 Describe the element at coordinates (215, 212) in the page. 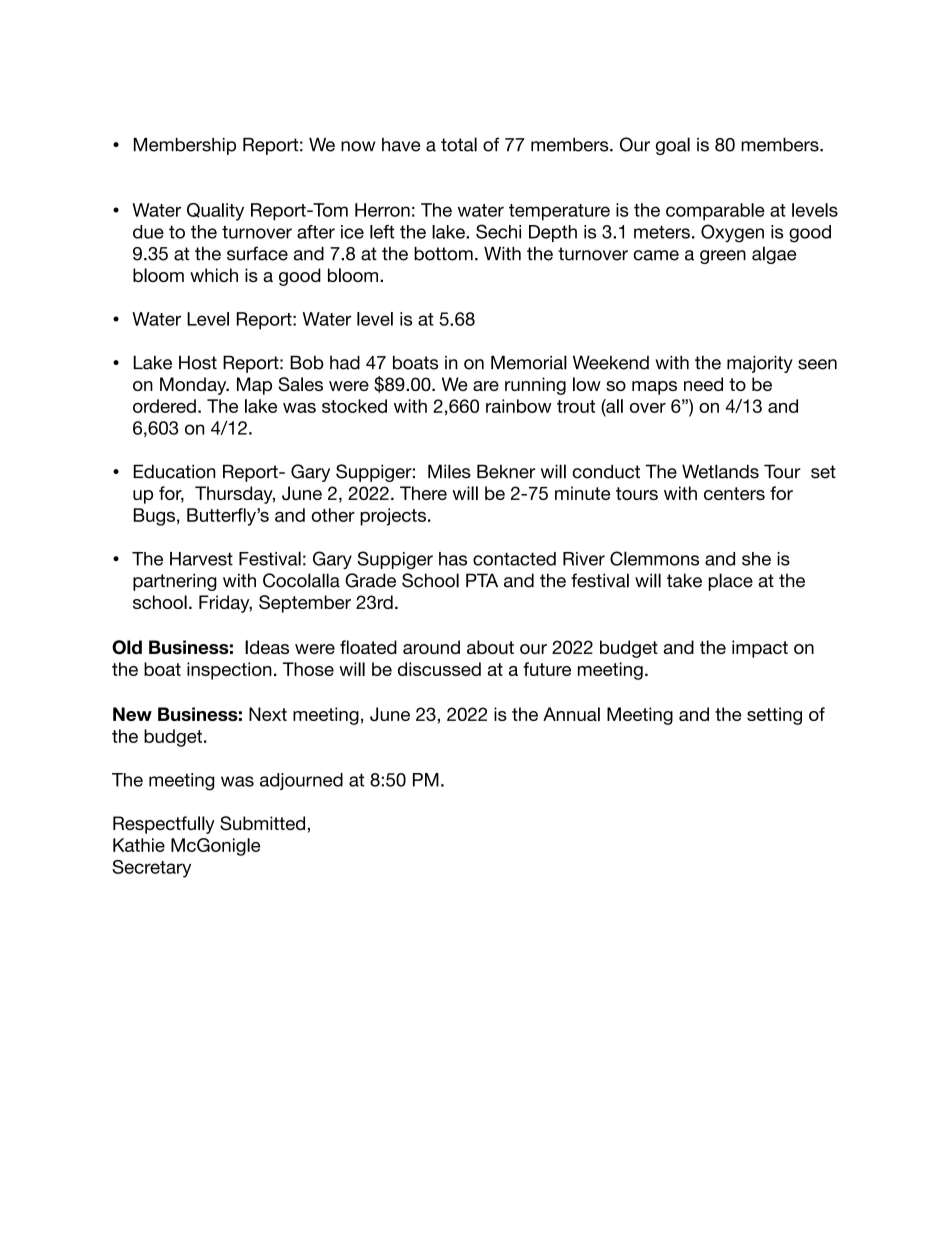

I see `Quality` at that location.
